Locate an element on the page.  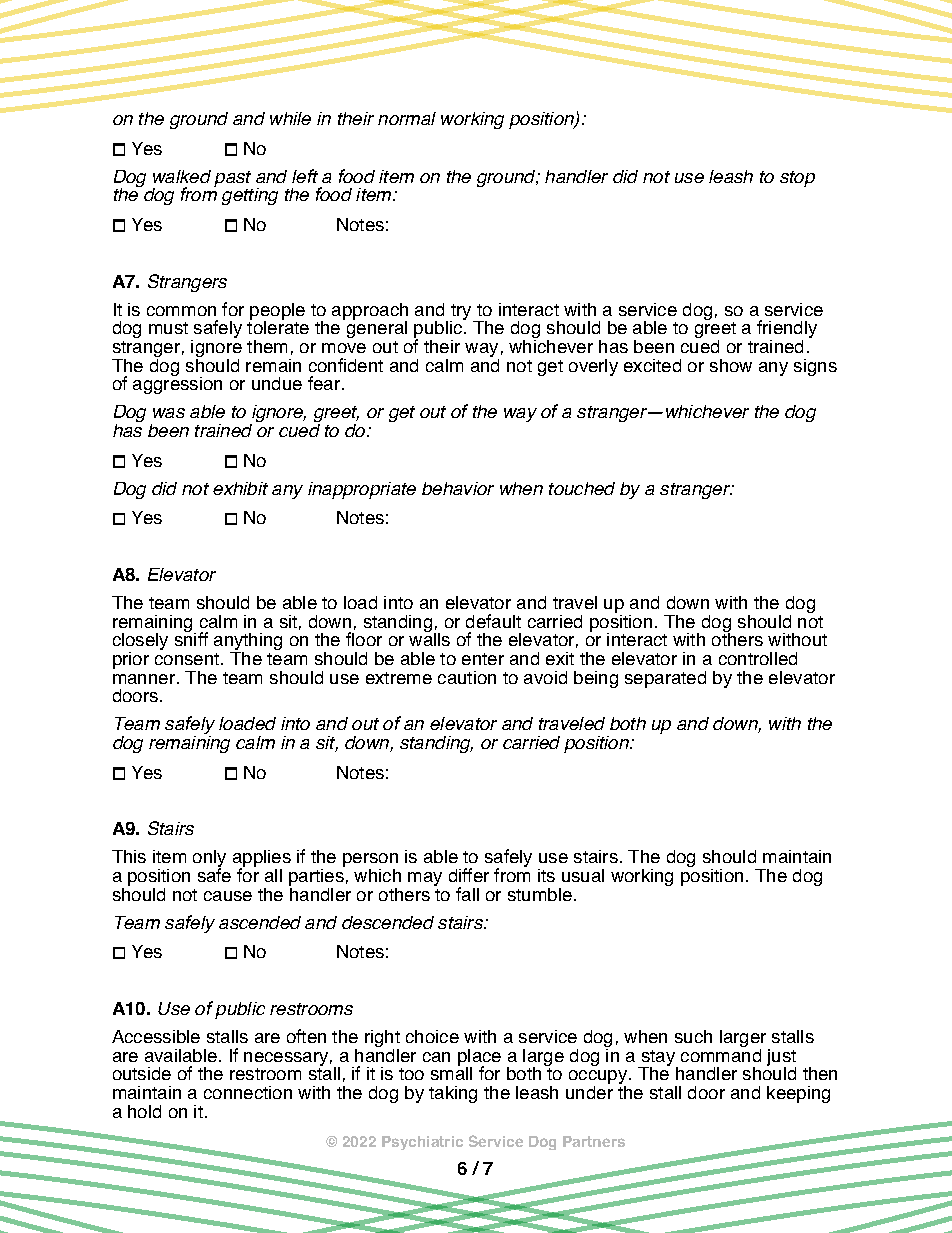
normal is located at coordinates (407, 118).
